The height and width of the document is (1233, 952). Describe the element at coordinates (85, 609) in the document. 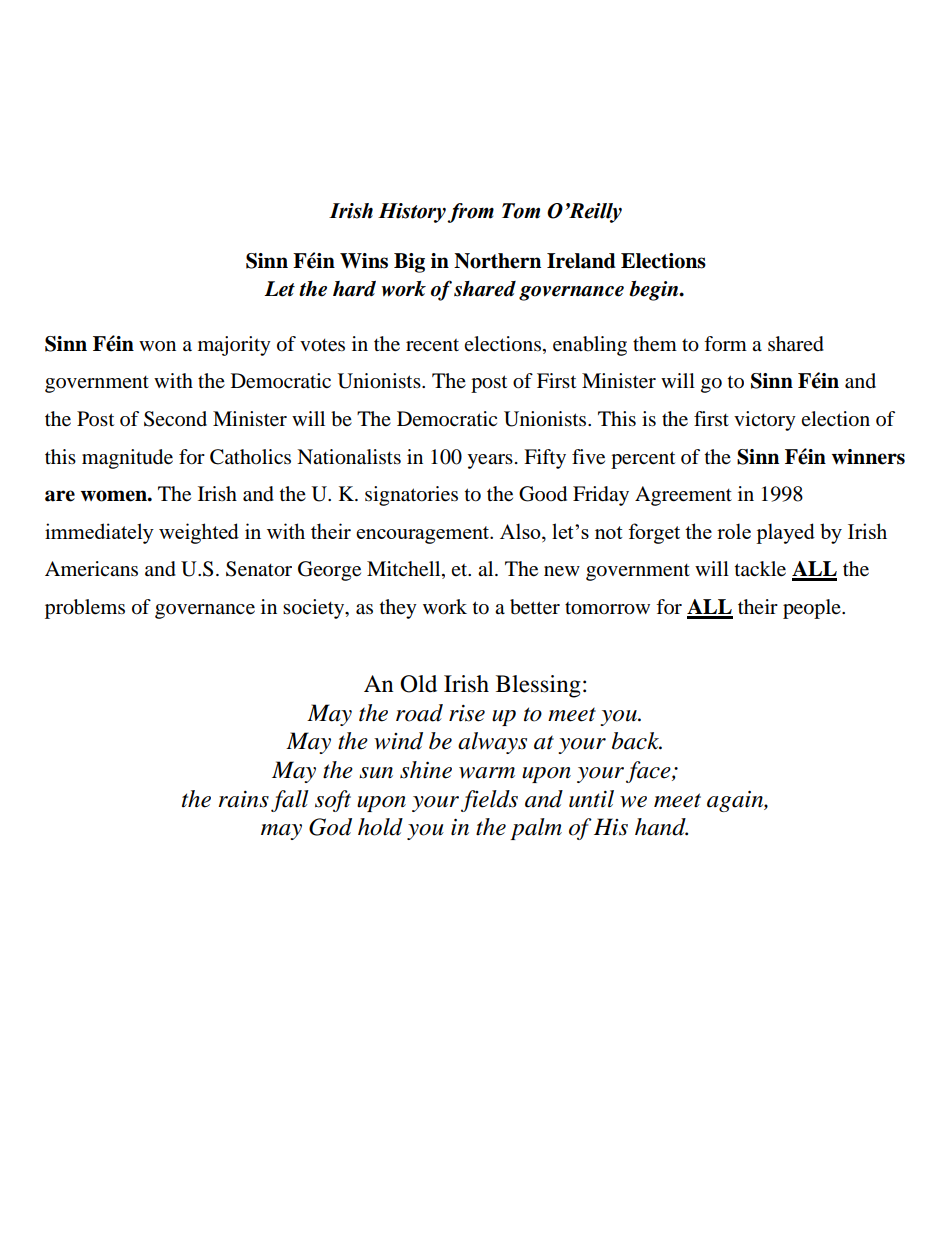

I see `problems` at that location.
